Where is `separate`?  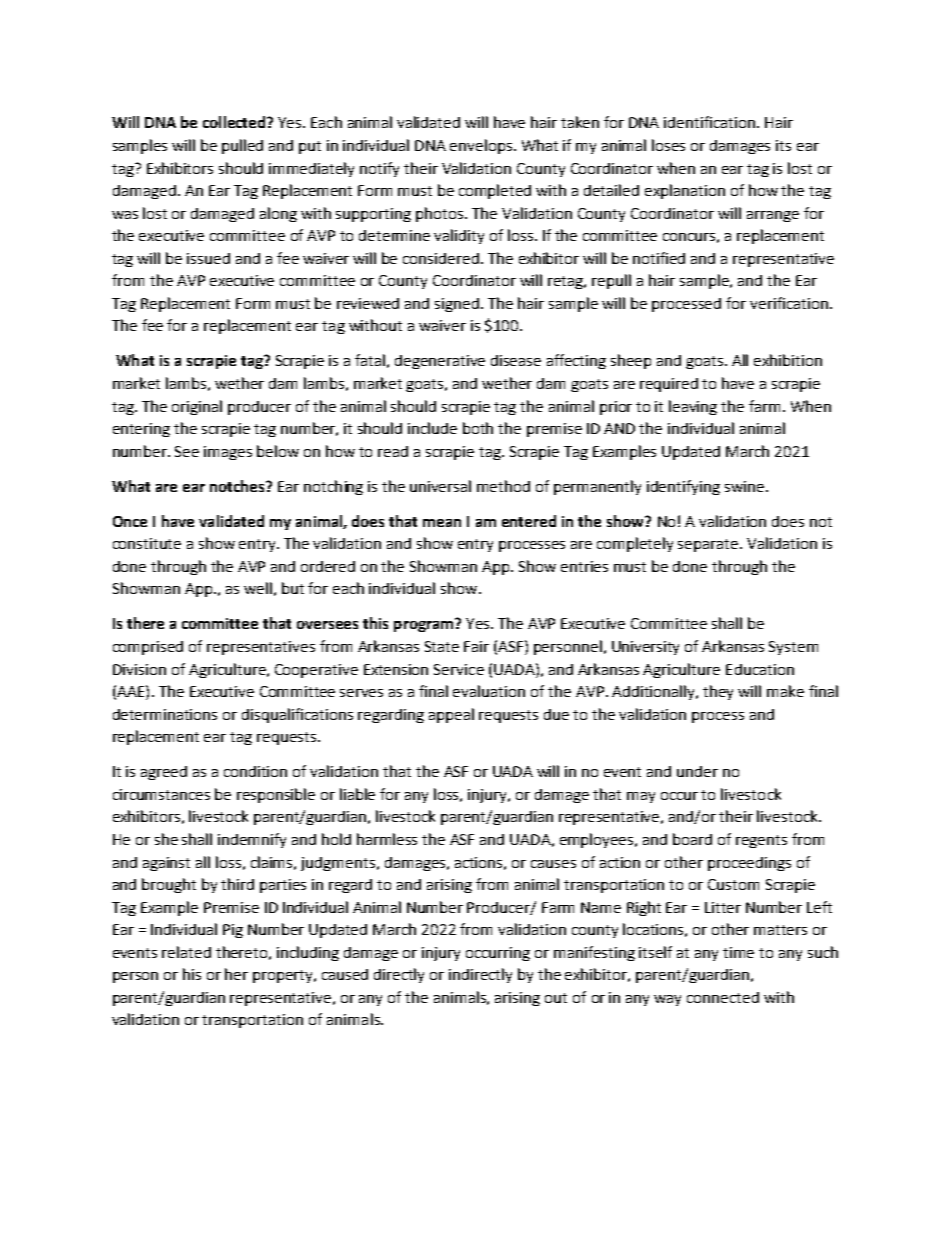 separate is located at coordinates (709, 545).
